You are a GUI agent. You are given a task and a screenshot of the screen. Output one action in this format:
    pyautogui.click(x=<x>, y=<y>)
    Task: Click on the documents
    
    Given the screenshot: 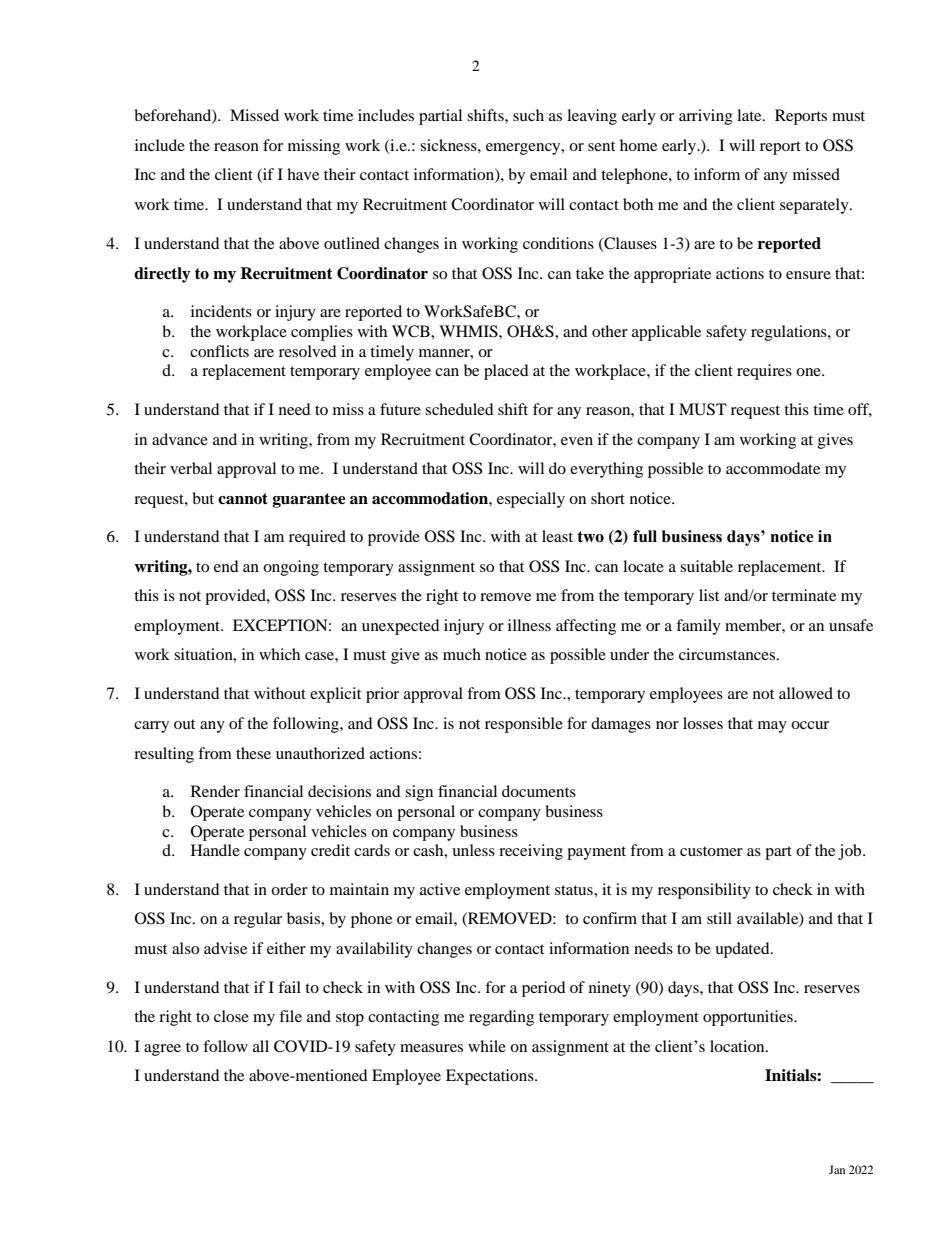 What is the action you would take?
    pyautogui.click(x=539, y=791)
